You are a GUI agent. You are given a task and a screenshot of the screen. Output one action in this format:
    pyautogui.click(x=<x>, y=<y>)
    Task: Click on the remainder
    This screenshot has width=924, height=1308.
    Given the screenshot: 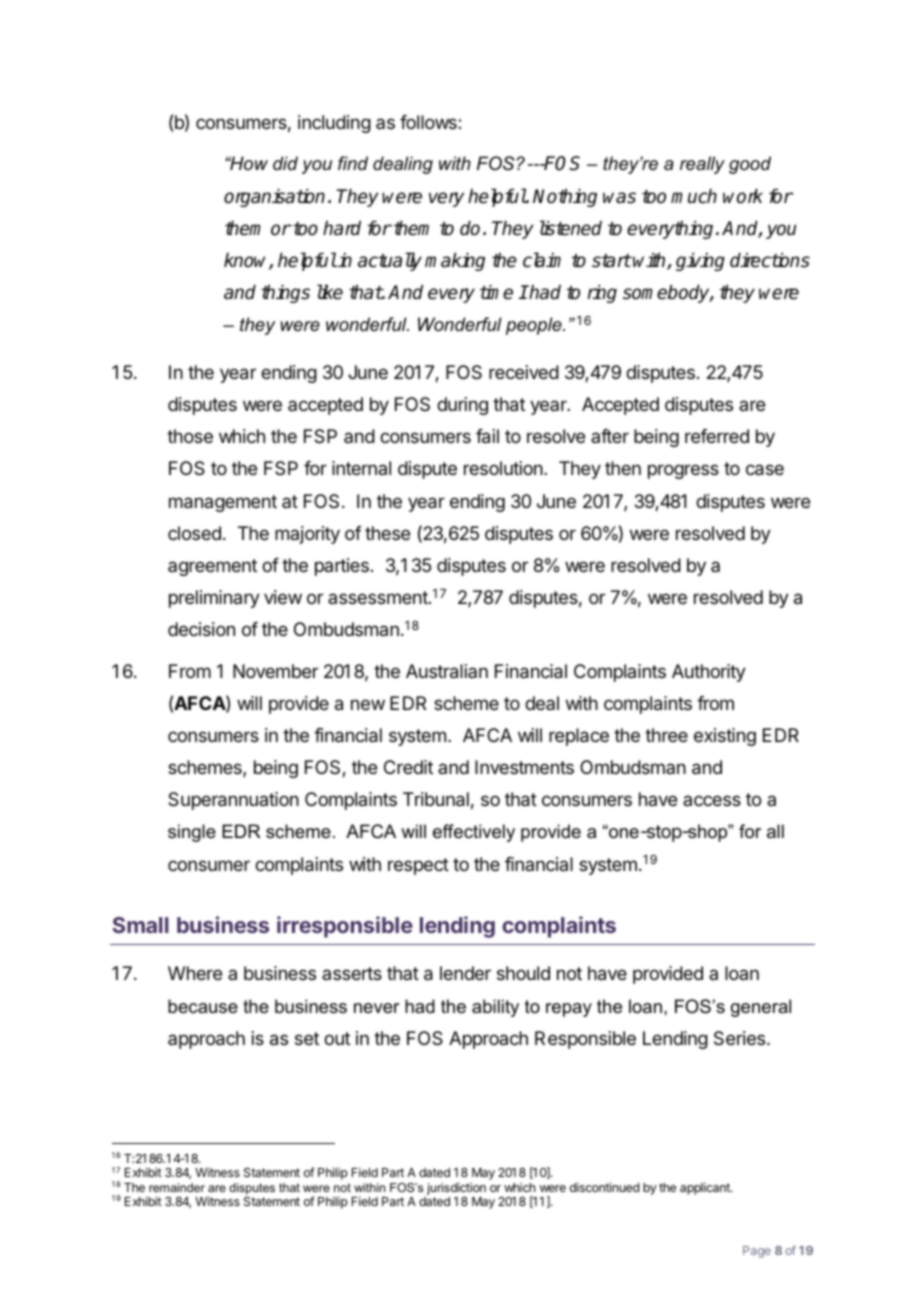 What is the action you would take?
    pyautogui.click(x=177, y=1187)
